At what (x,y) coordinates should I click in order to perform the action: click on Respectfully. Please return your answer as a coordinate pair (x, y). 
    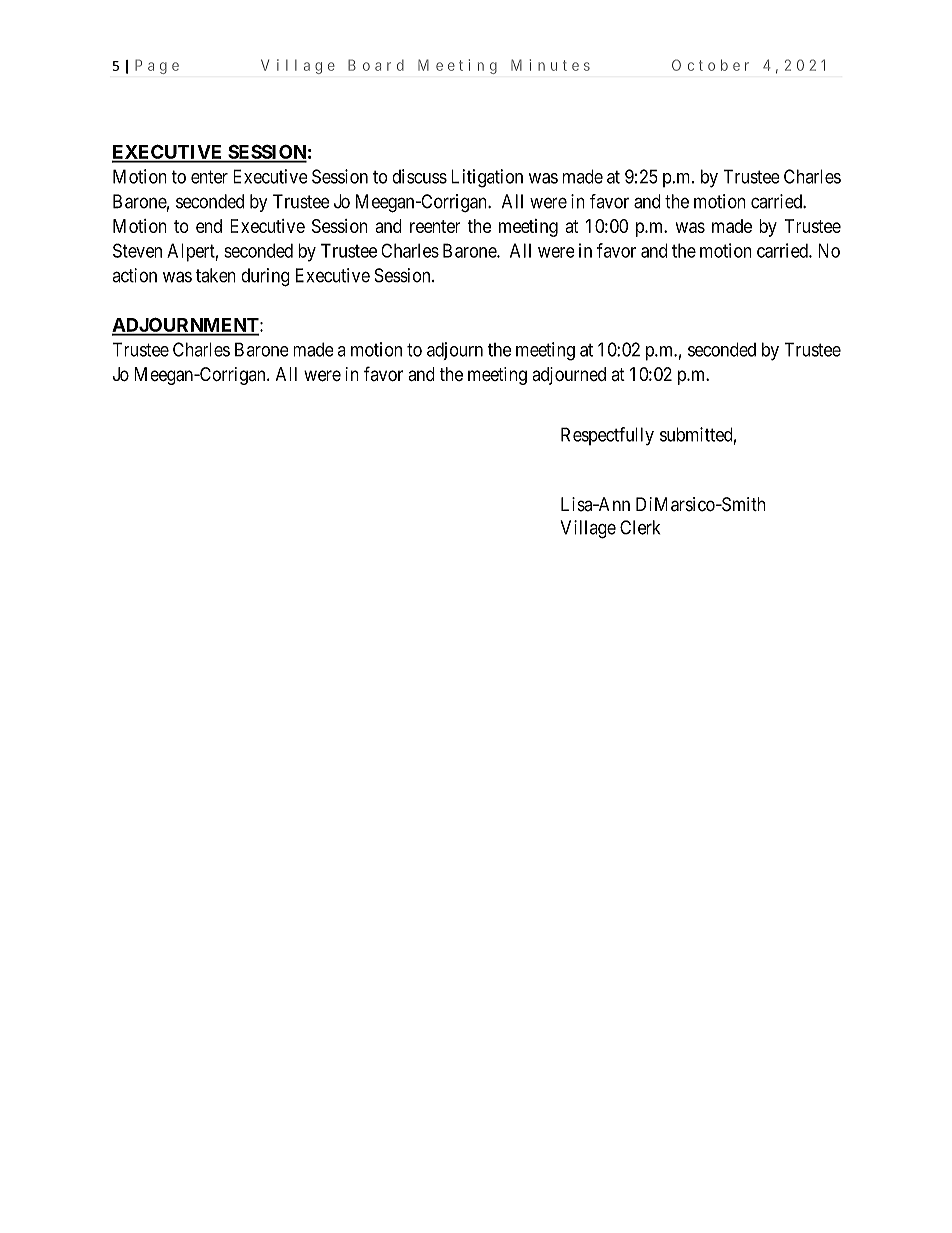
    Looking at the image, I should click on (607, 436).
